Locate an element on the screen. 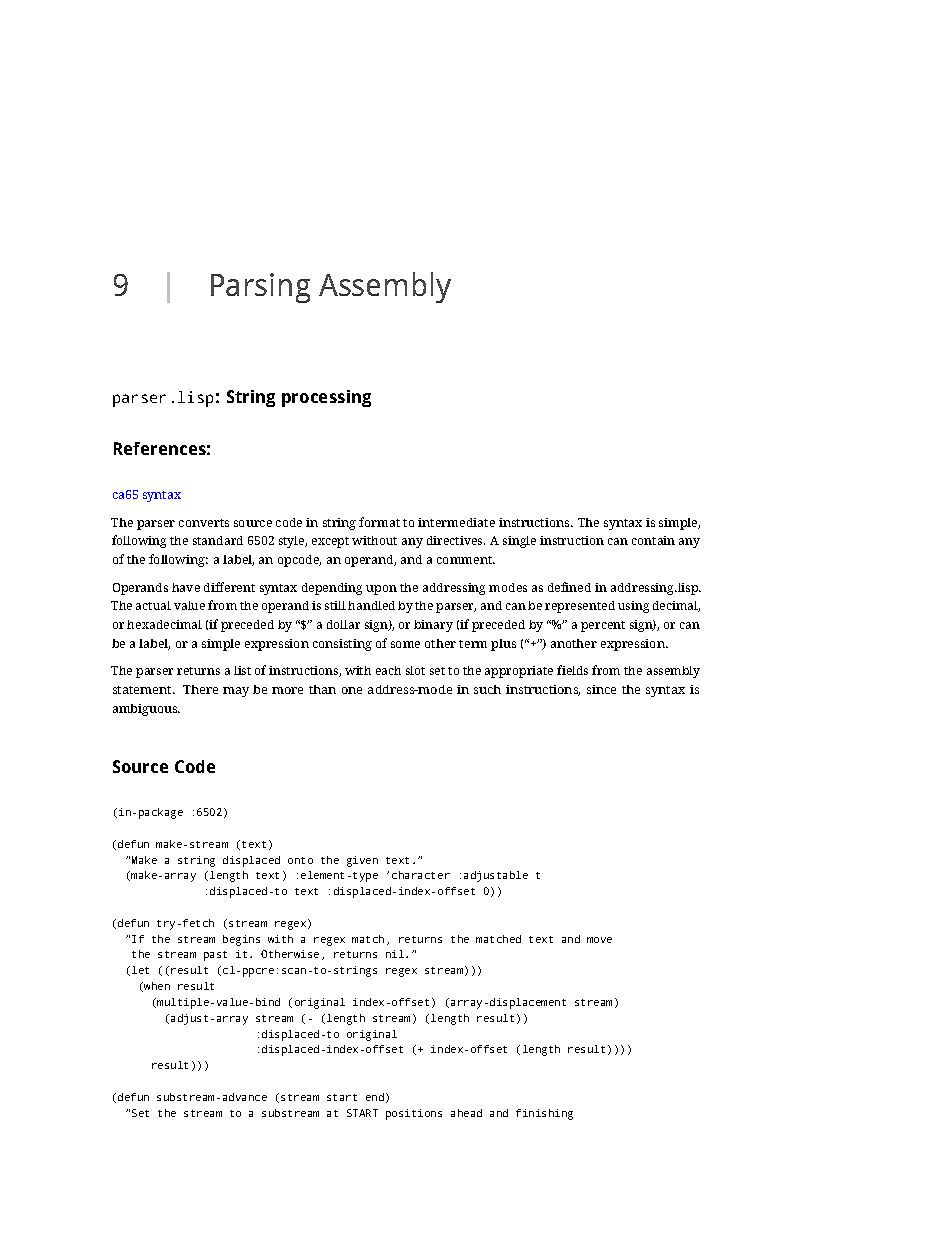 The height and width of the screenshot is (1233, 952). each is located at coordinates (388, 670).
